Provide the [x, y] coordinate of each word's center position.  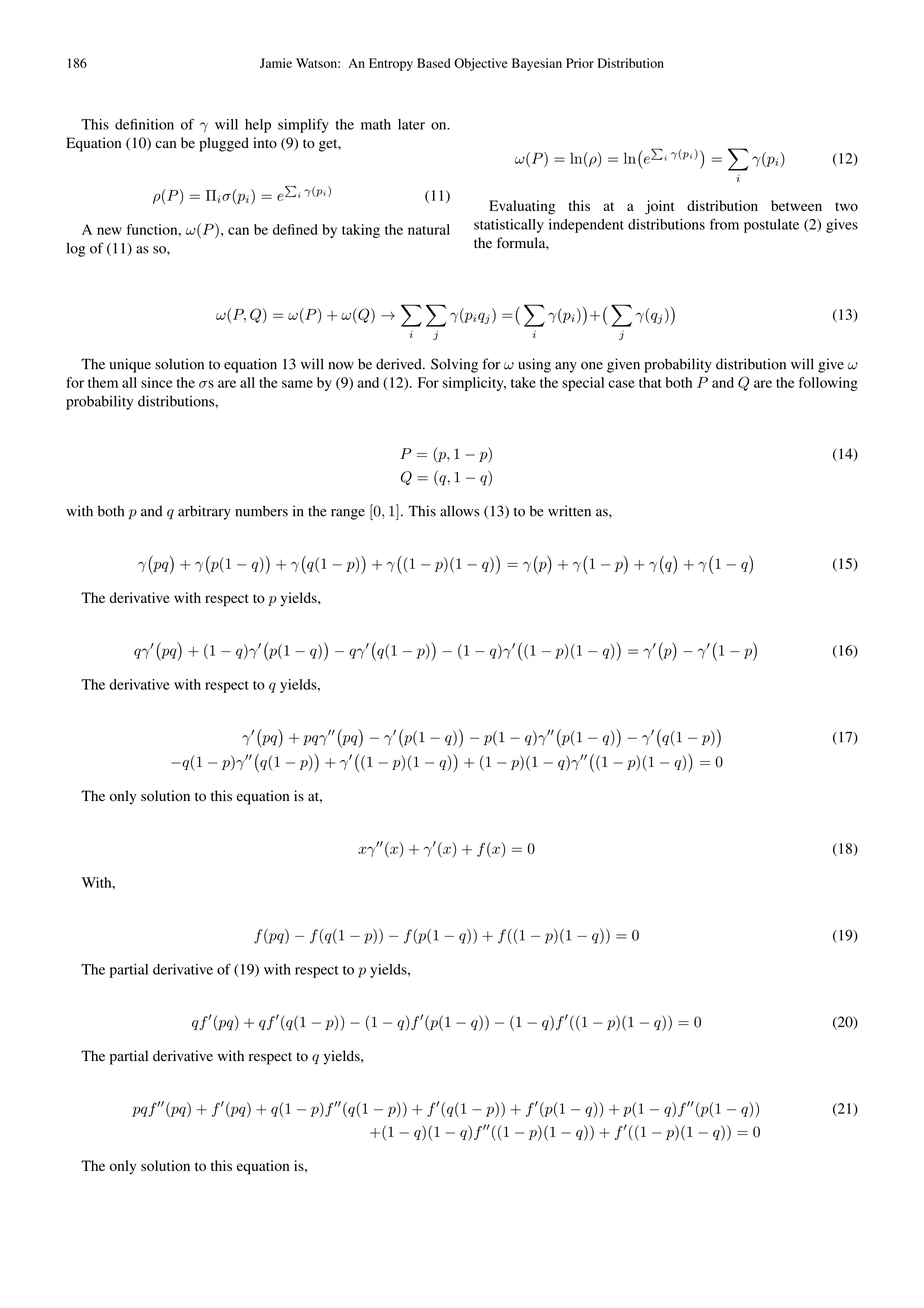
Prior [580, 63]
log [76, 250]
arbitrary [204, 512]
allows [460, 511]
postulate [771, 226]
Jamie [276, 63]
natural [429, 229]
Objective [480, 64]
